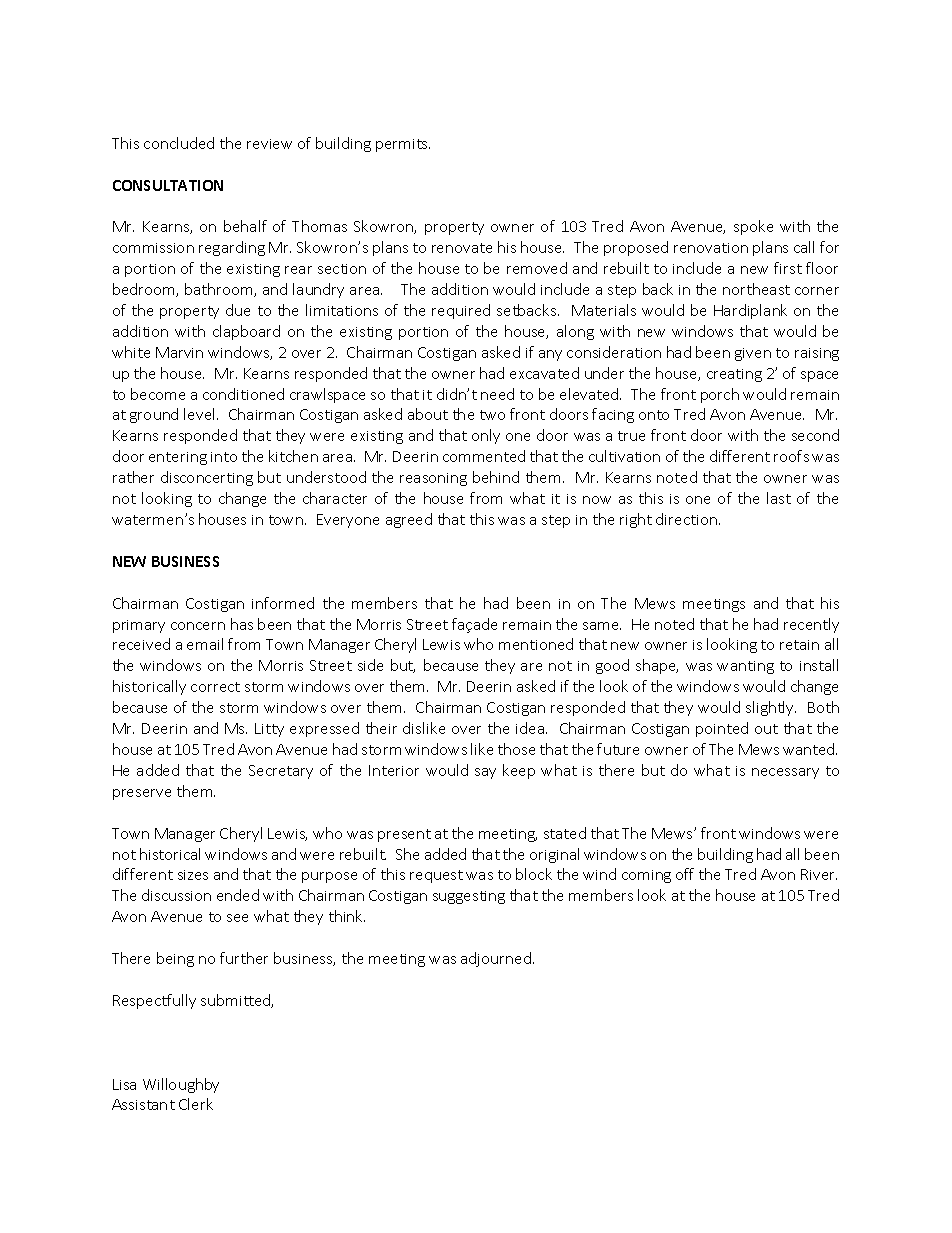  What do you see at coordinates (753, 227) in the screenshot?
I see `spoke` at bounding box center [753, 227].
